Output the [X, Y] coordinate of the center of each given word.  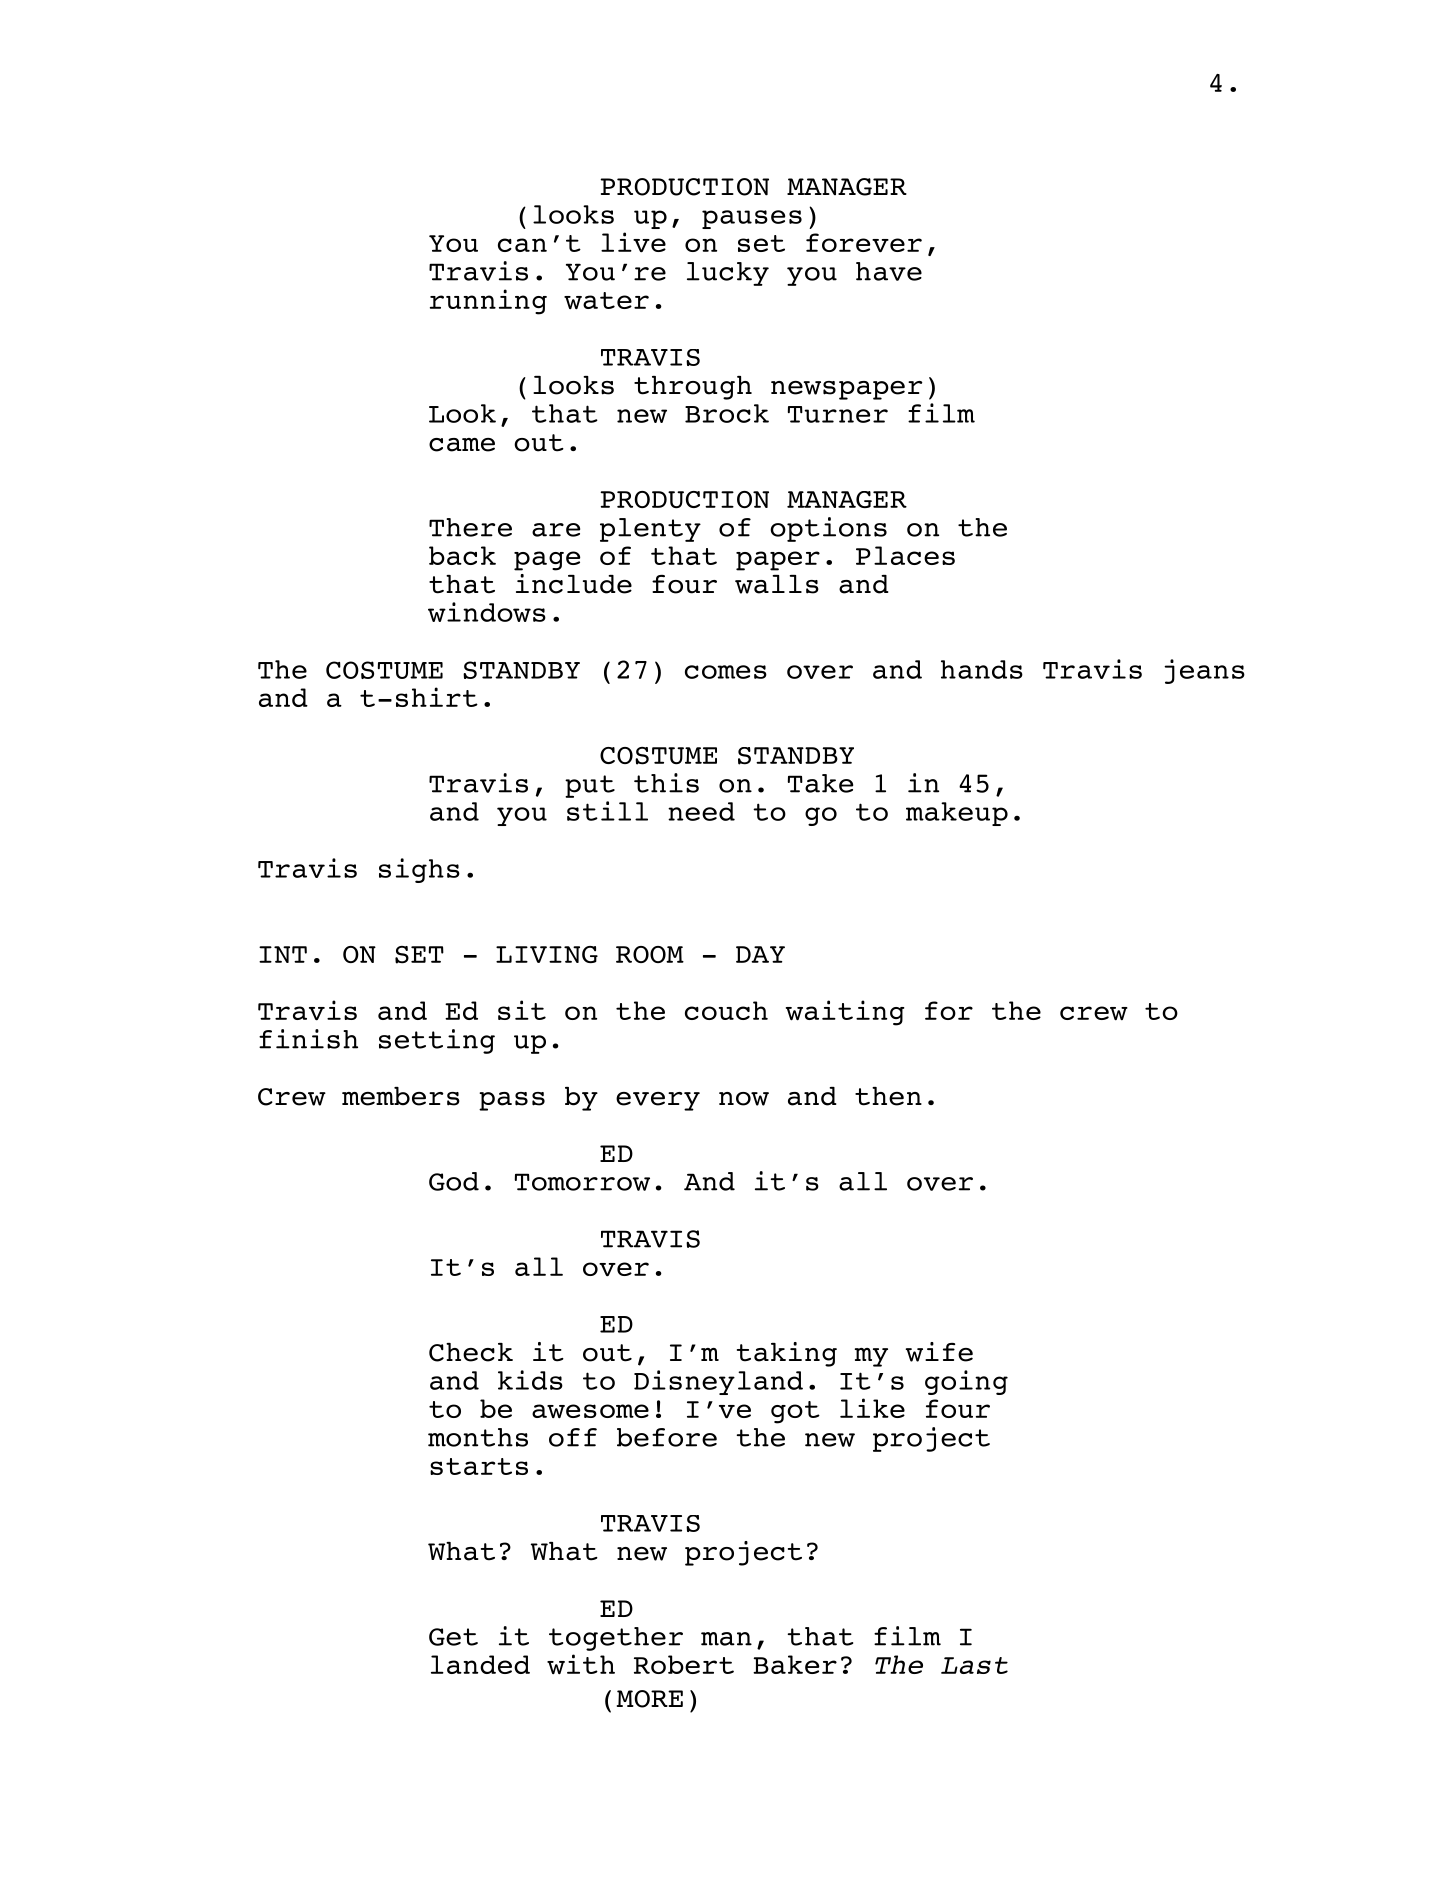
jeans [1204, 671]
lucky [728, 274]
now [744, 1099]
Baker [795, 1664]
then [888, 1096]
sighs [419, 870]
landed [480, 1664]
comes [726, 672]
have [889, 271]
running [488, 302]
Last [974, 1665]
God [454, 1181]
